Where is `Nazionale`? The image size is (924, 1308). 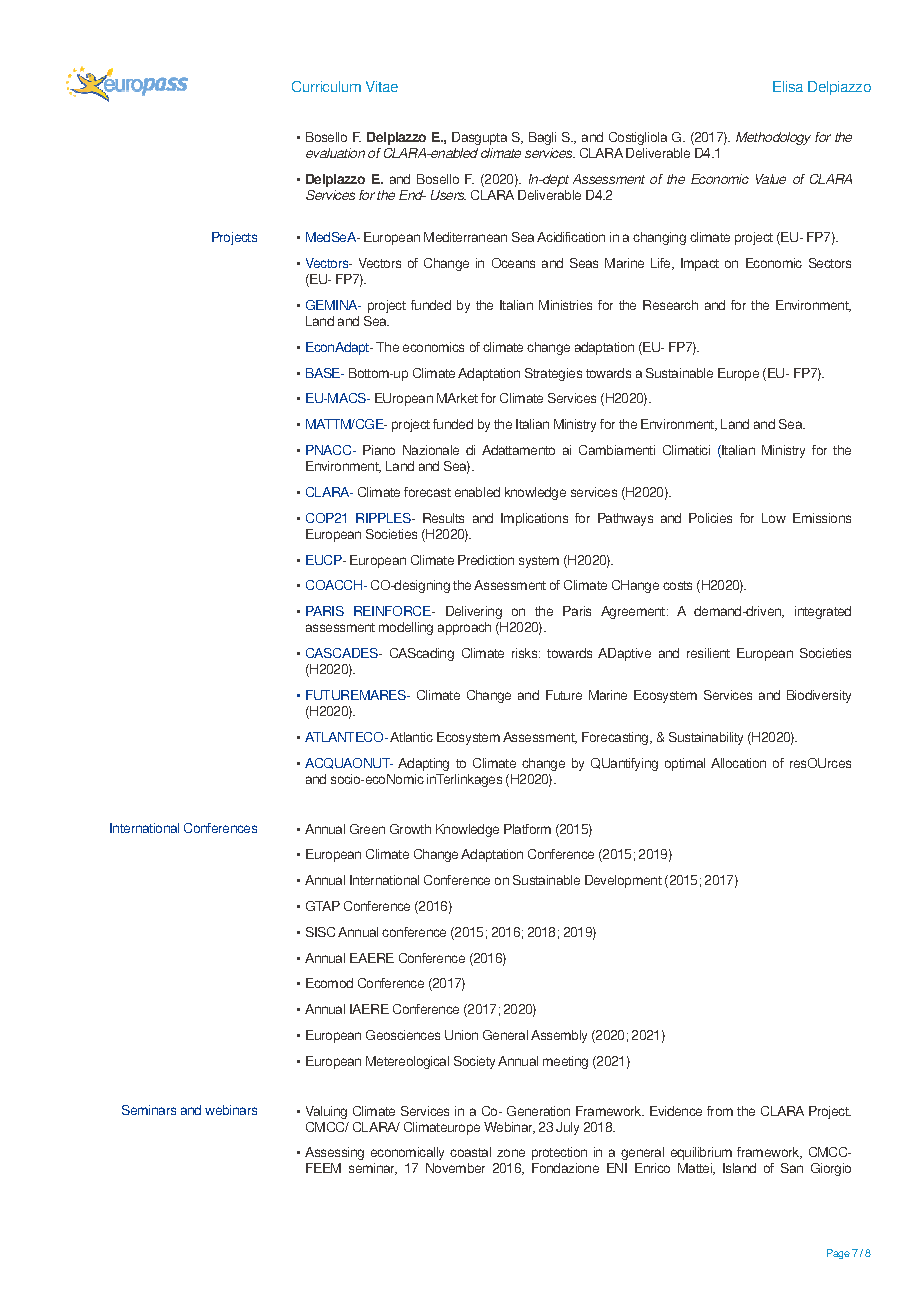
Nazionale is located at coordinates (431, 450).
